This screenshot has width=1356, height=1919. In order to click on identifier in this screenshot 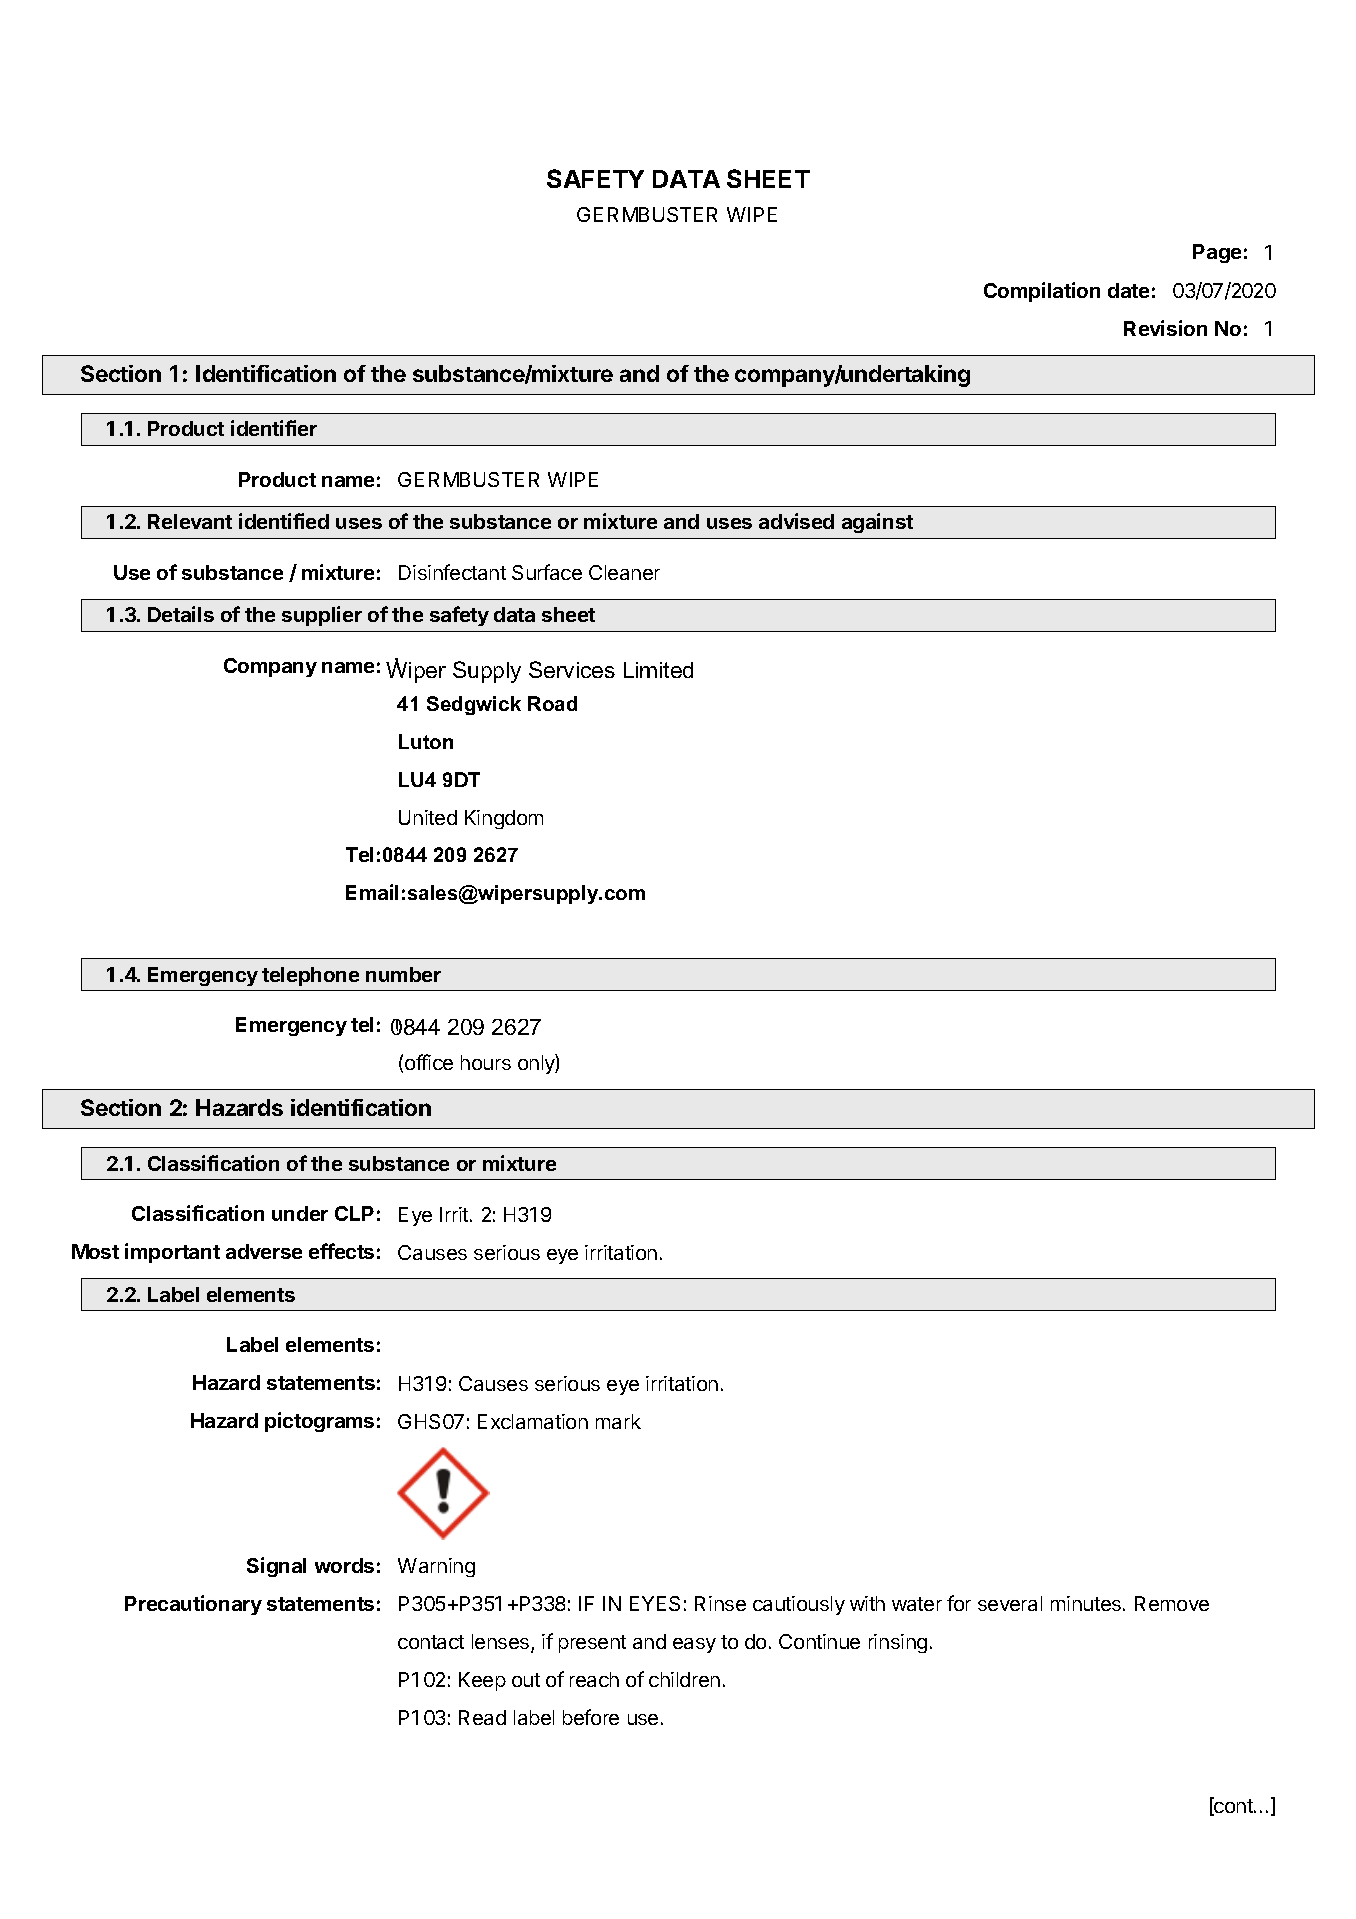, I will do `click(274, 428)`.
